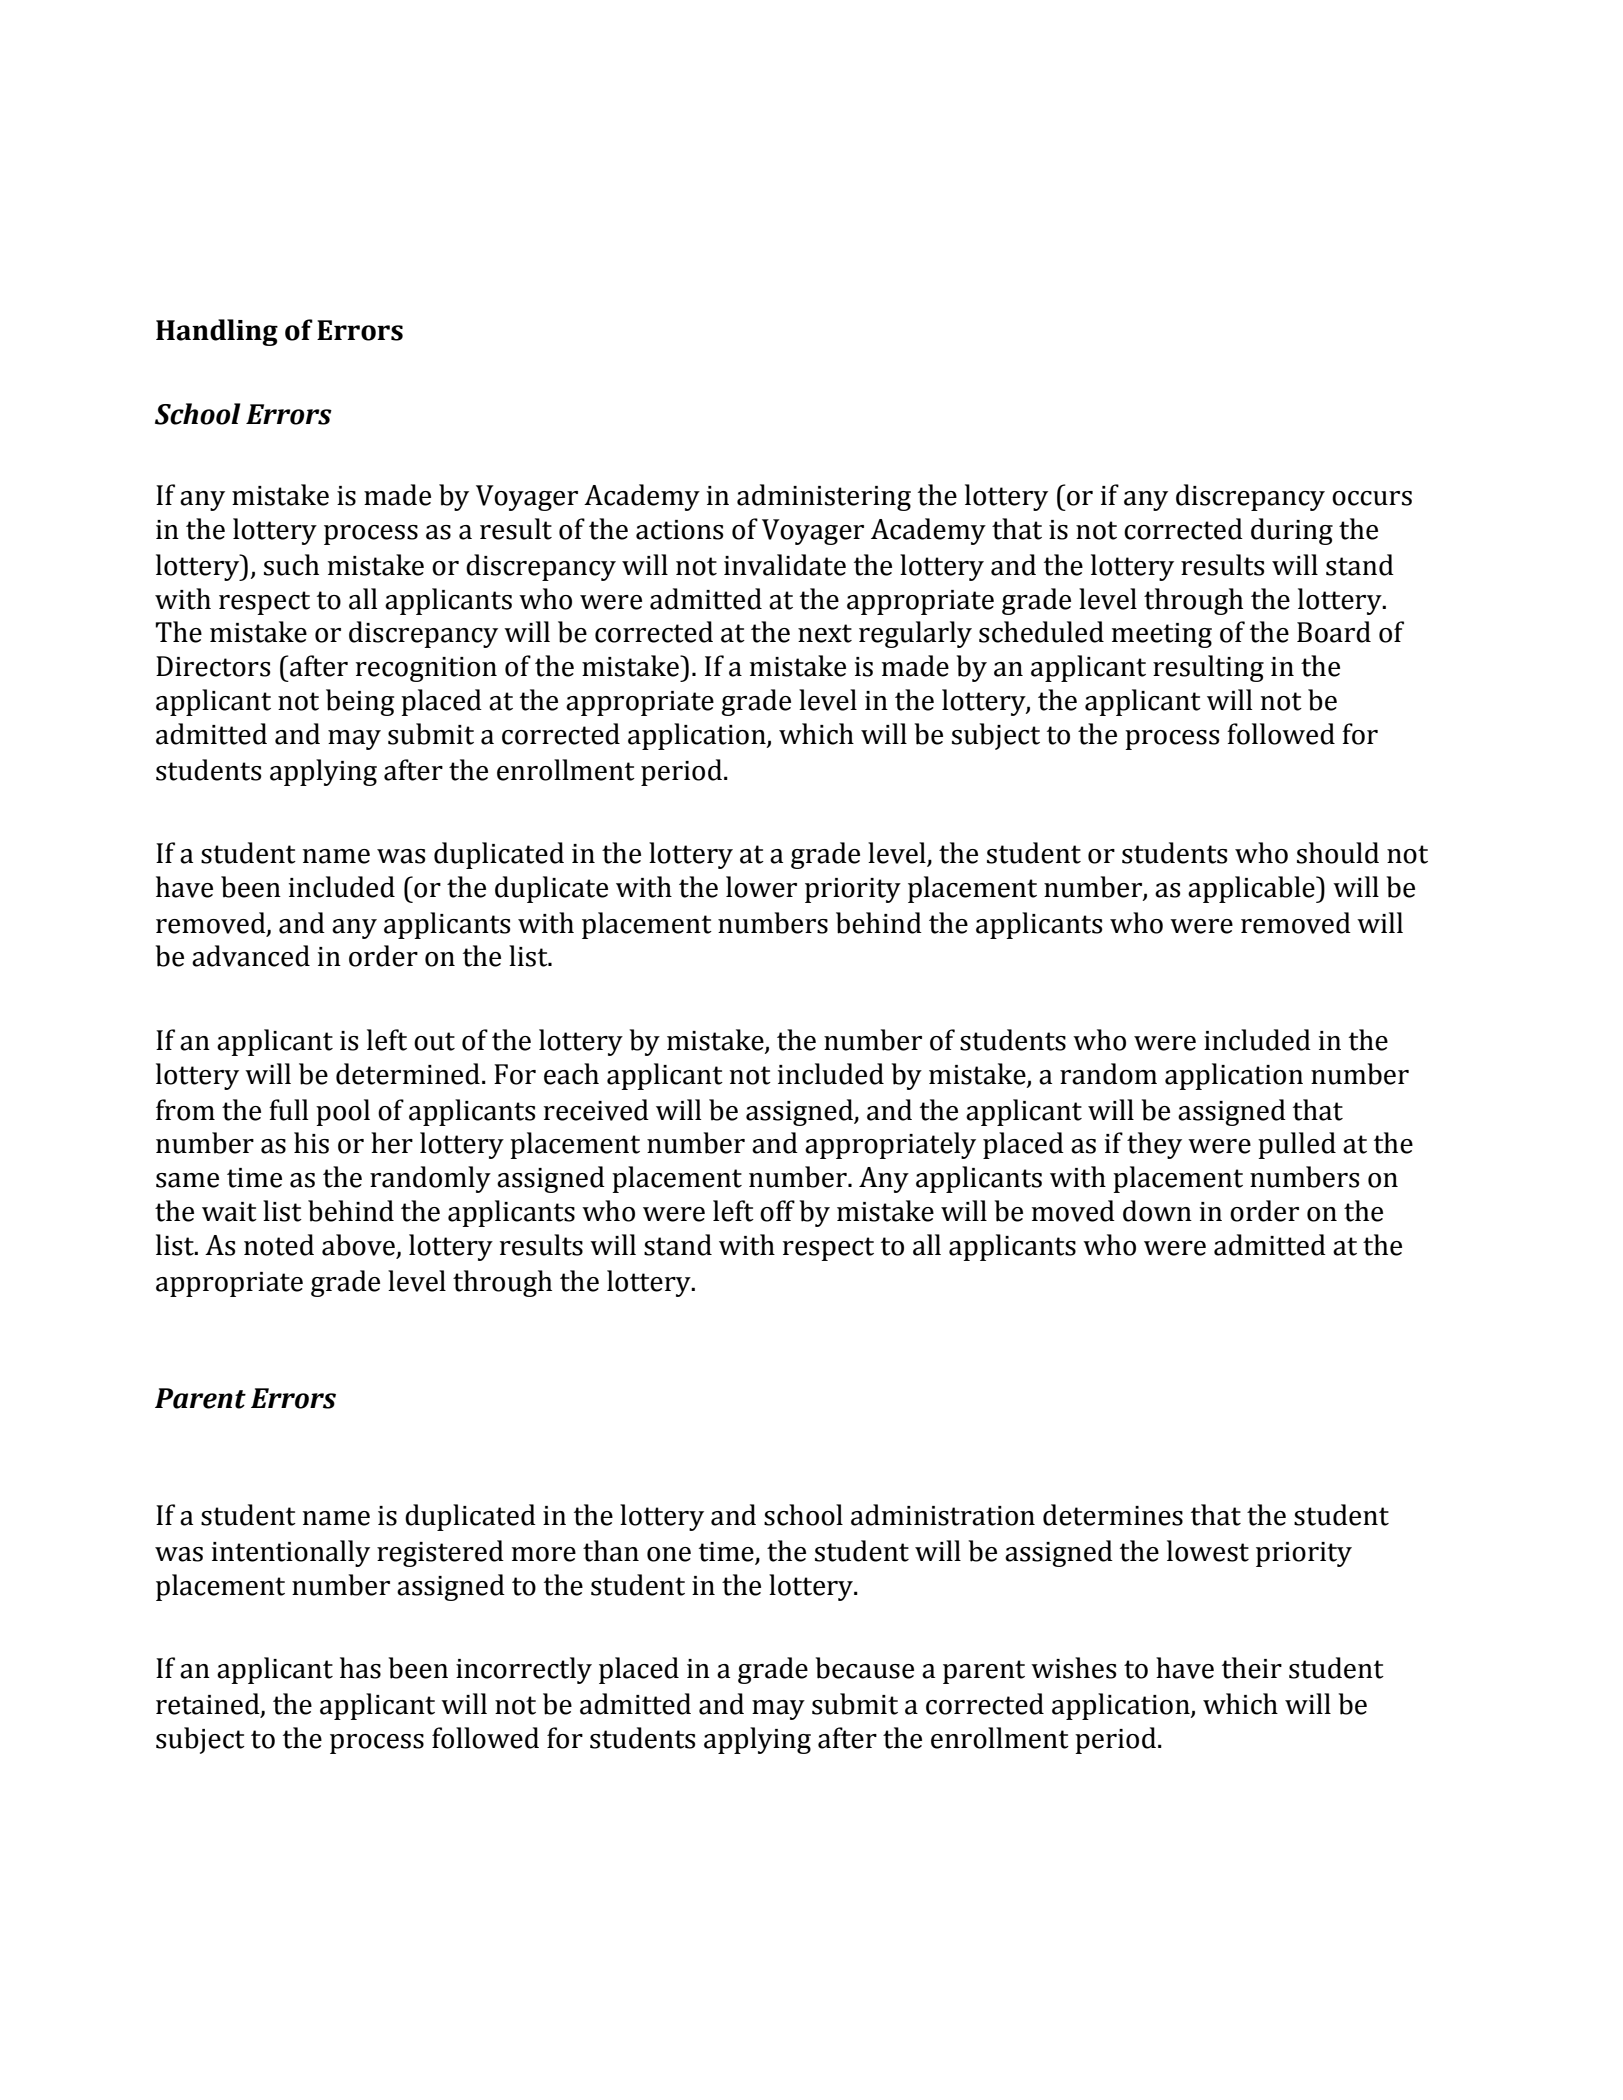  Describe the element at coordinates (358, 1245) in the image. I see `above` at that location.
